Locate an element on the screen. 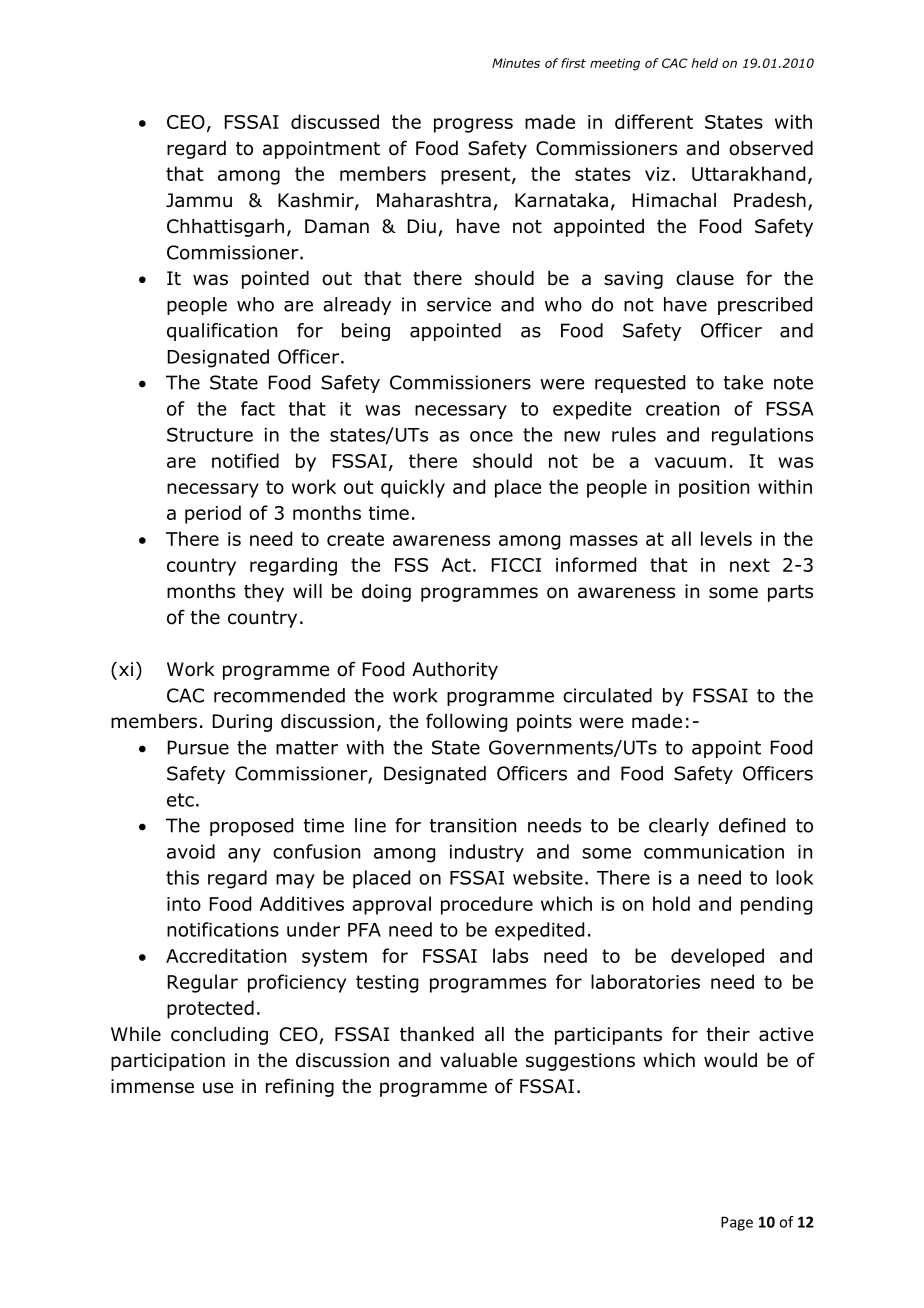 The image size is (924, 1308). immense is located at coordinates (152, 1086).
